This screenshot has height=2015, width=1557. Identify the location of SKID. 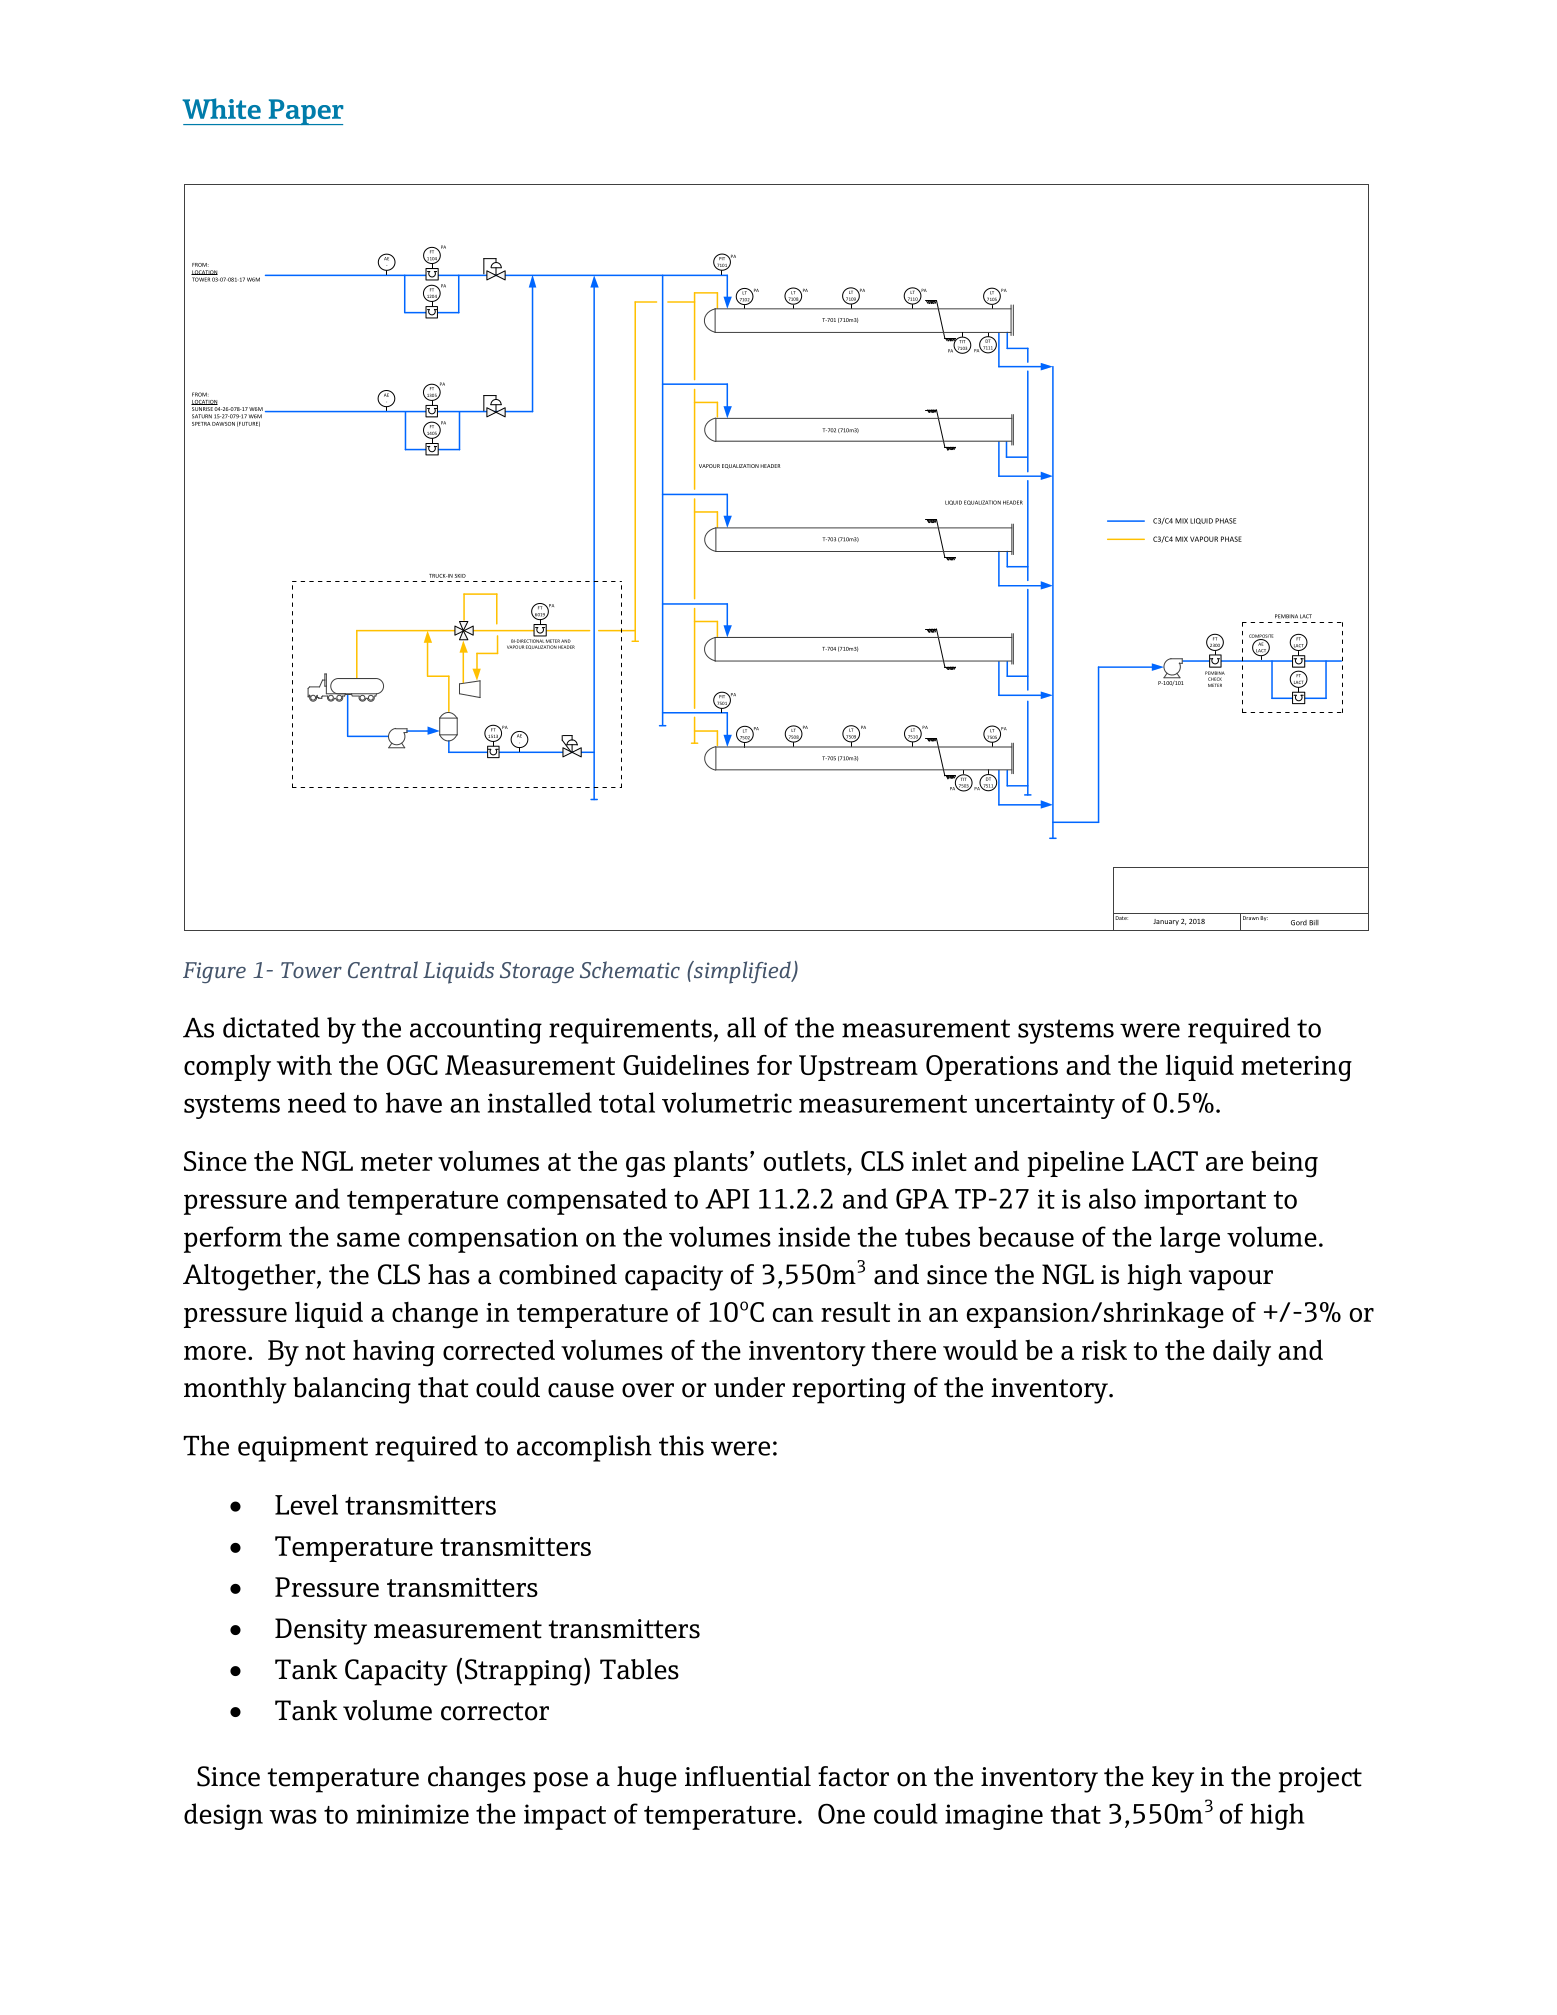
(460, 576).
